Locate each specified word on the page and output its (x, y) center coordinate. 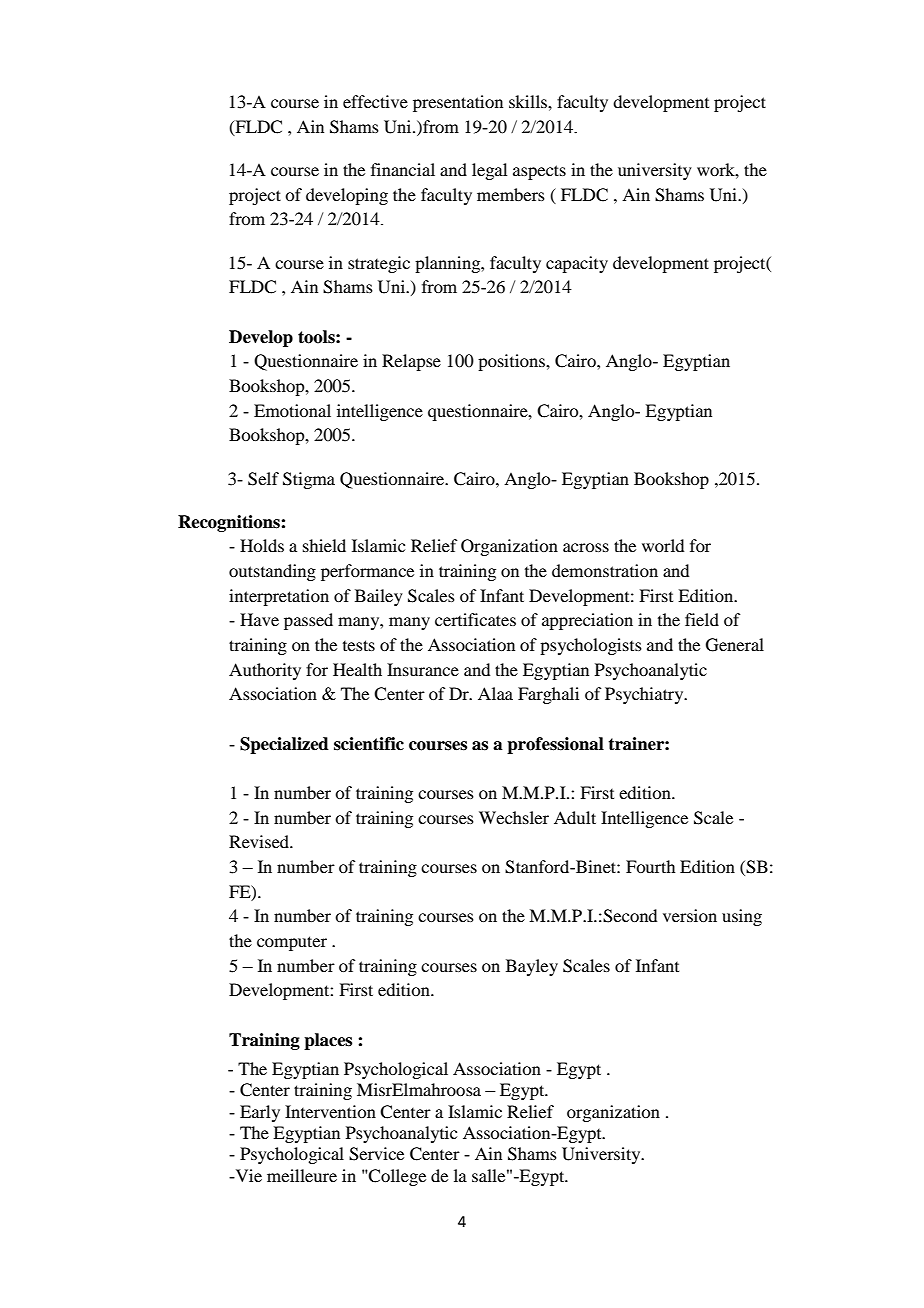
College (396, 1177)
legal (489, 171)
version (690, 915)
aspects (539, 172)
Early (260, 1113)
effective (375, 101)
